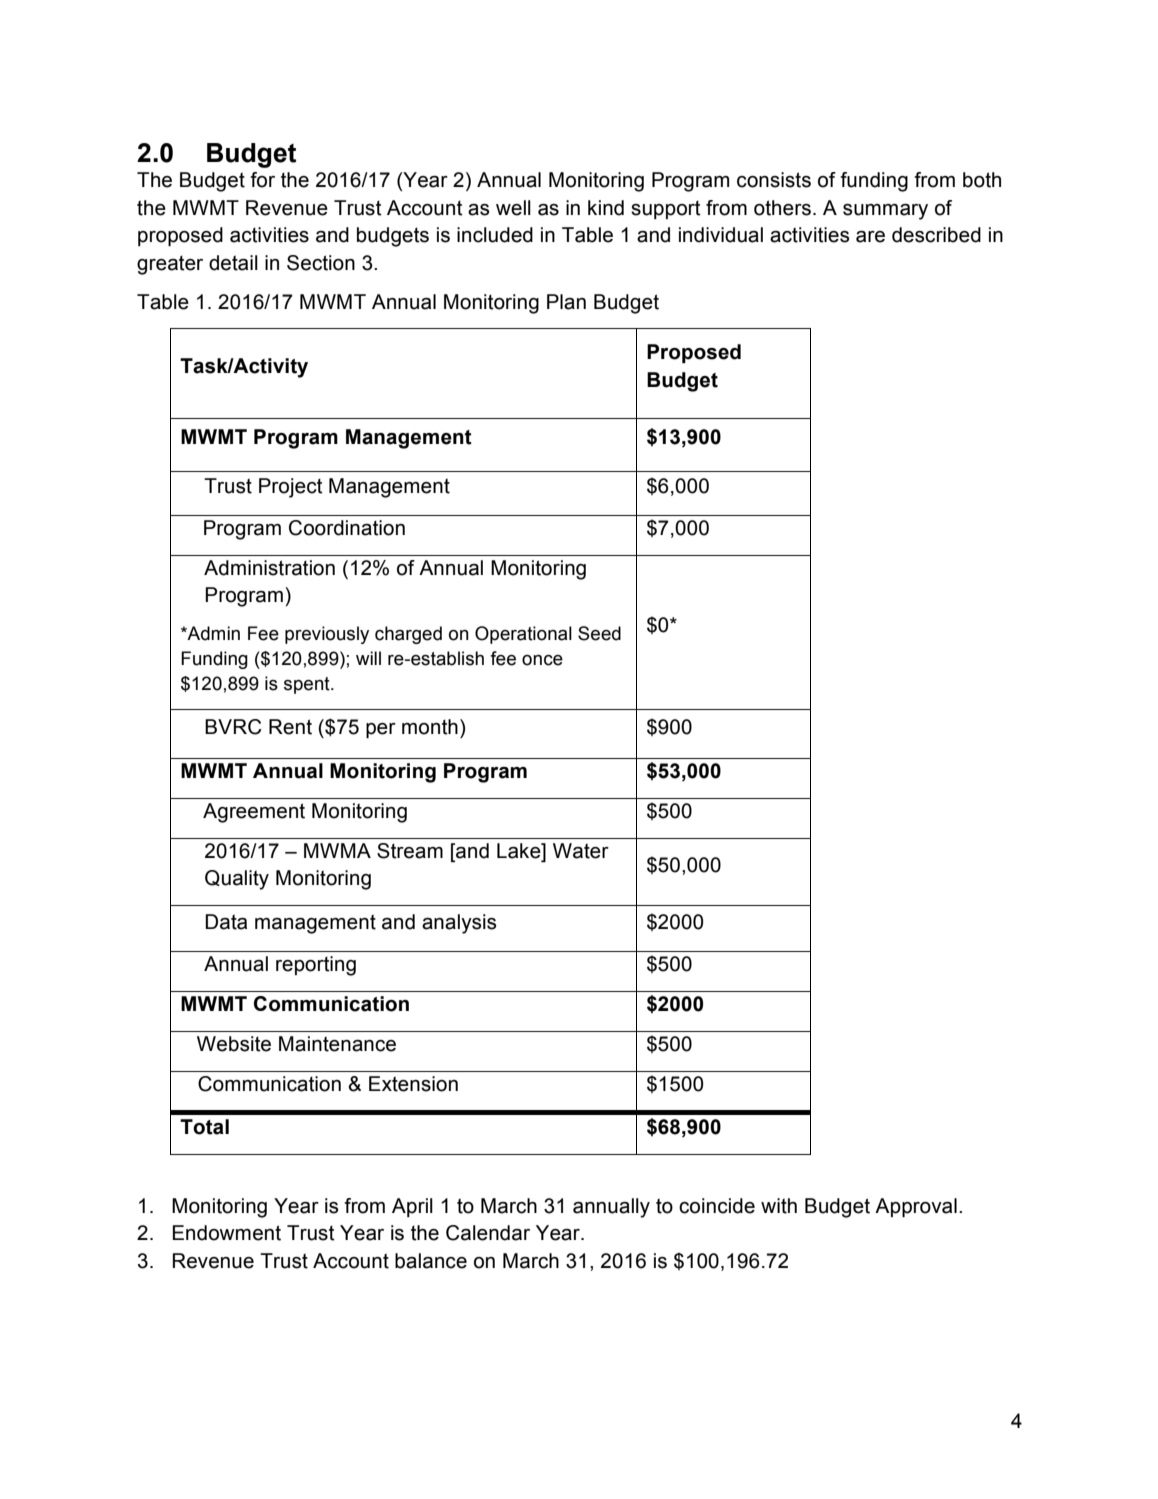  I want to click on for, so click(262, 180).
